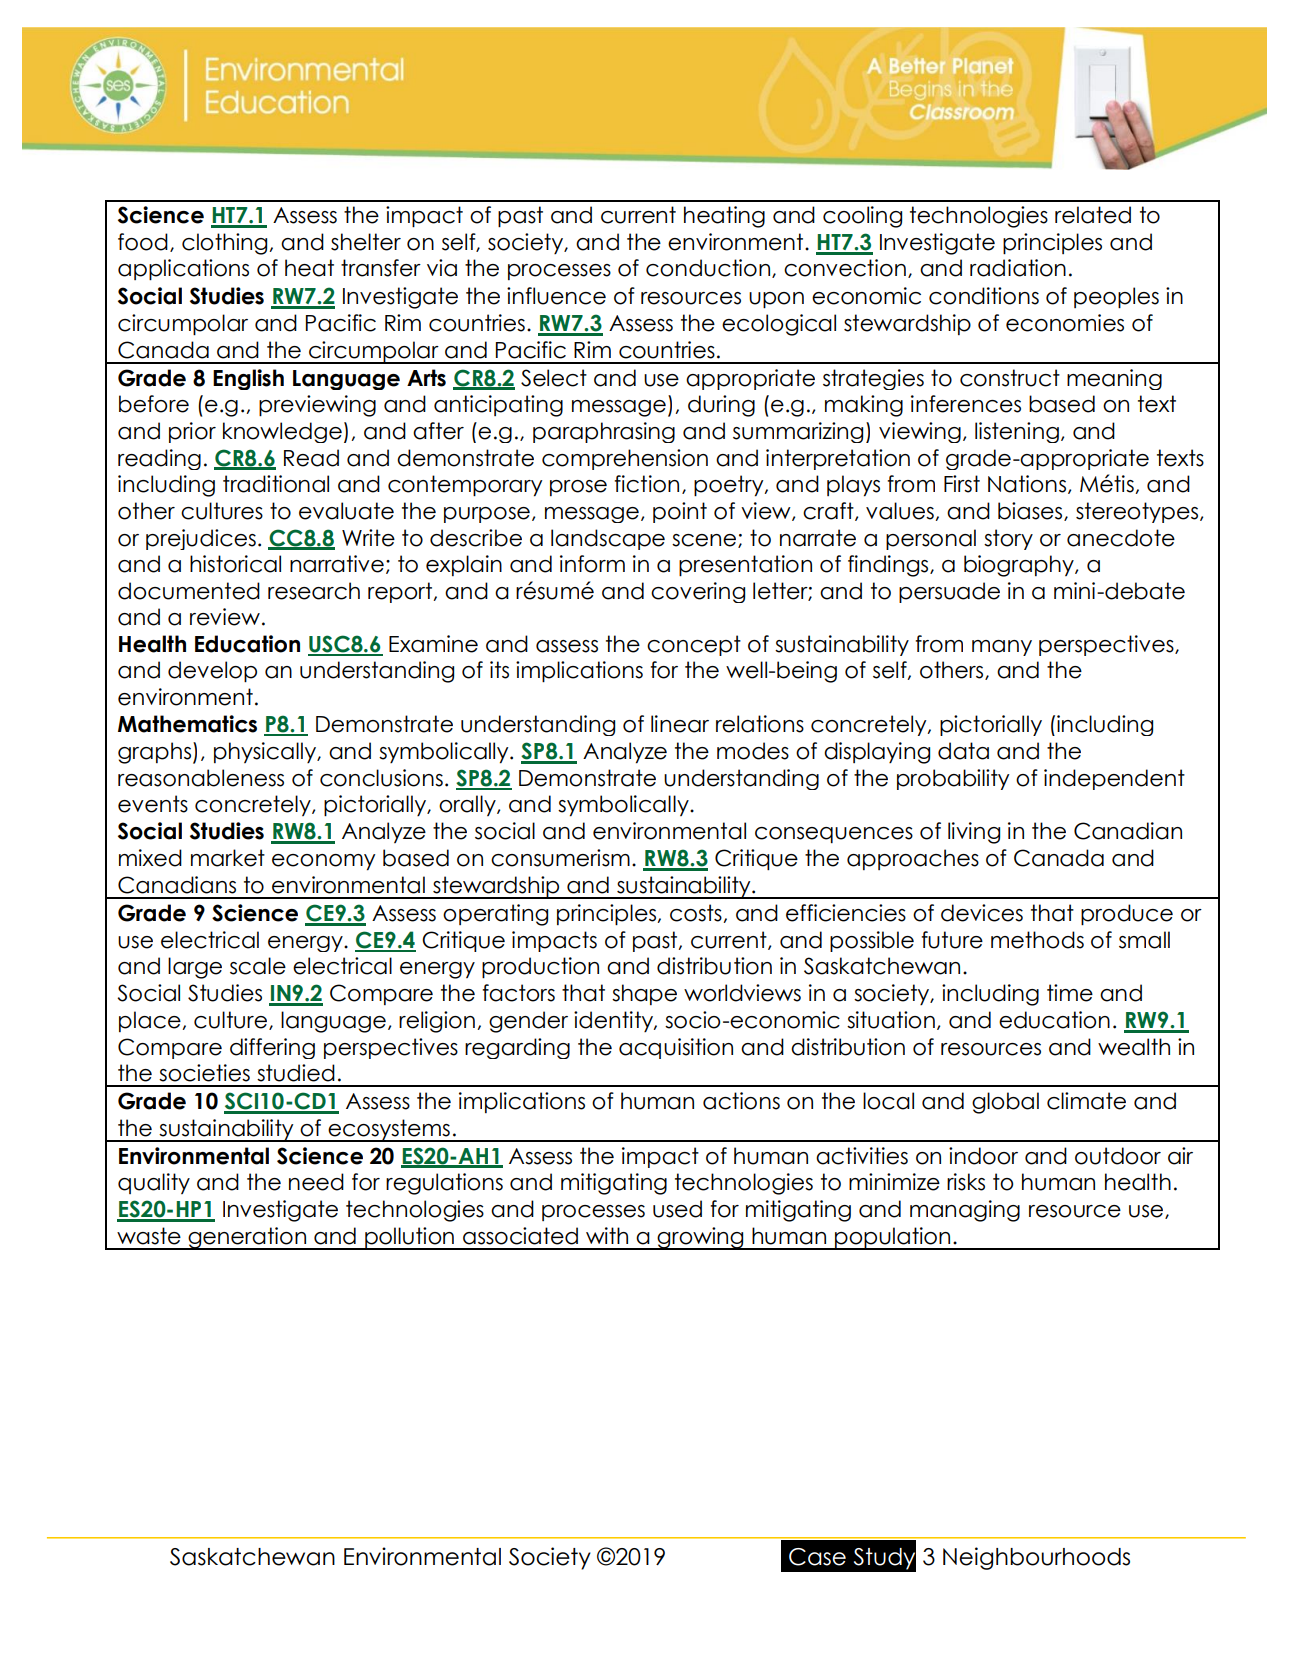  I want to click on conduction, so click(709, 268).
